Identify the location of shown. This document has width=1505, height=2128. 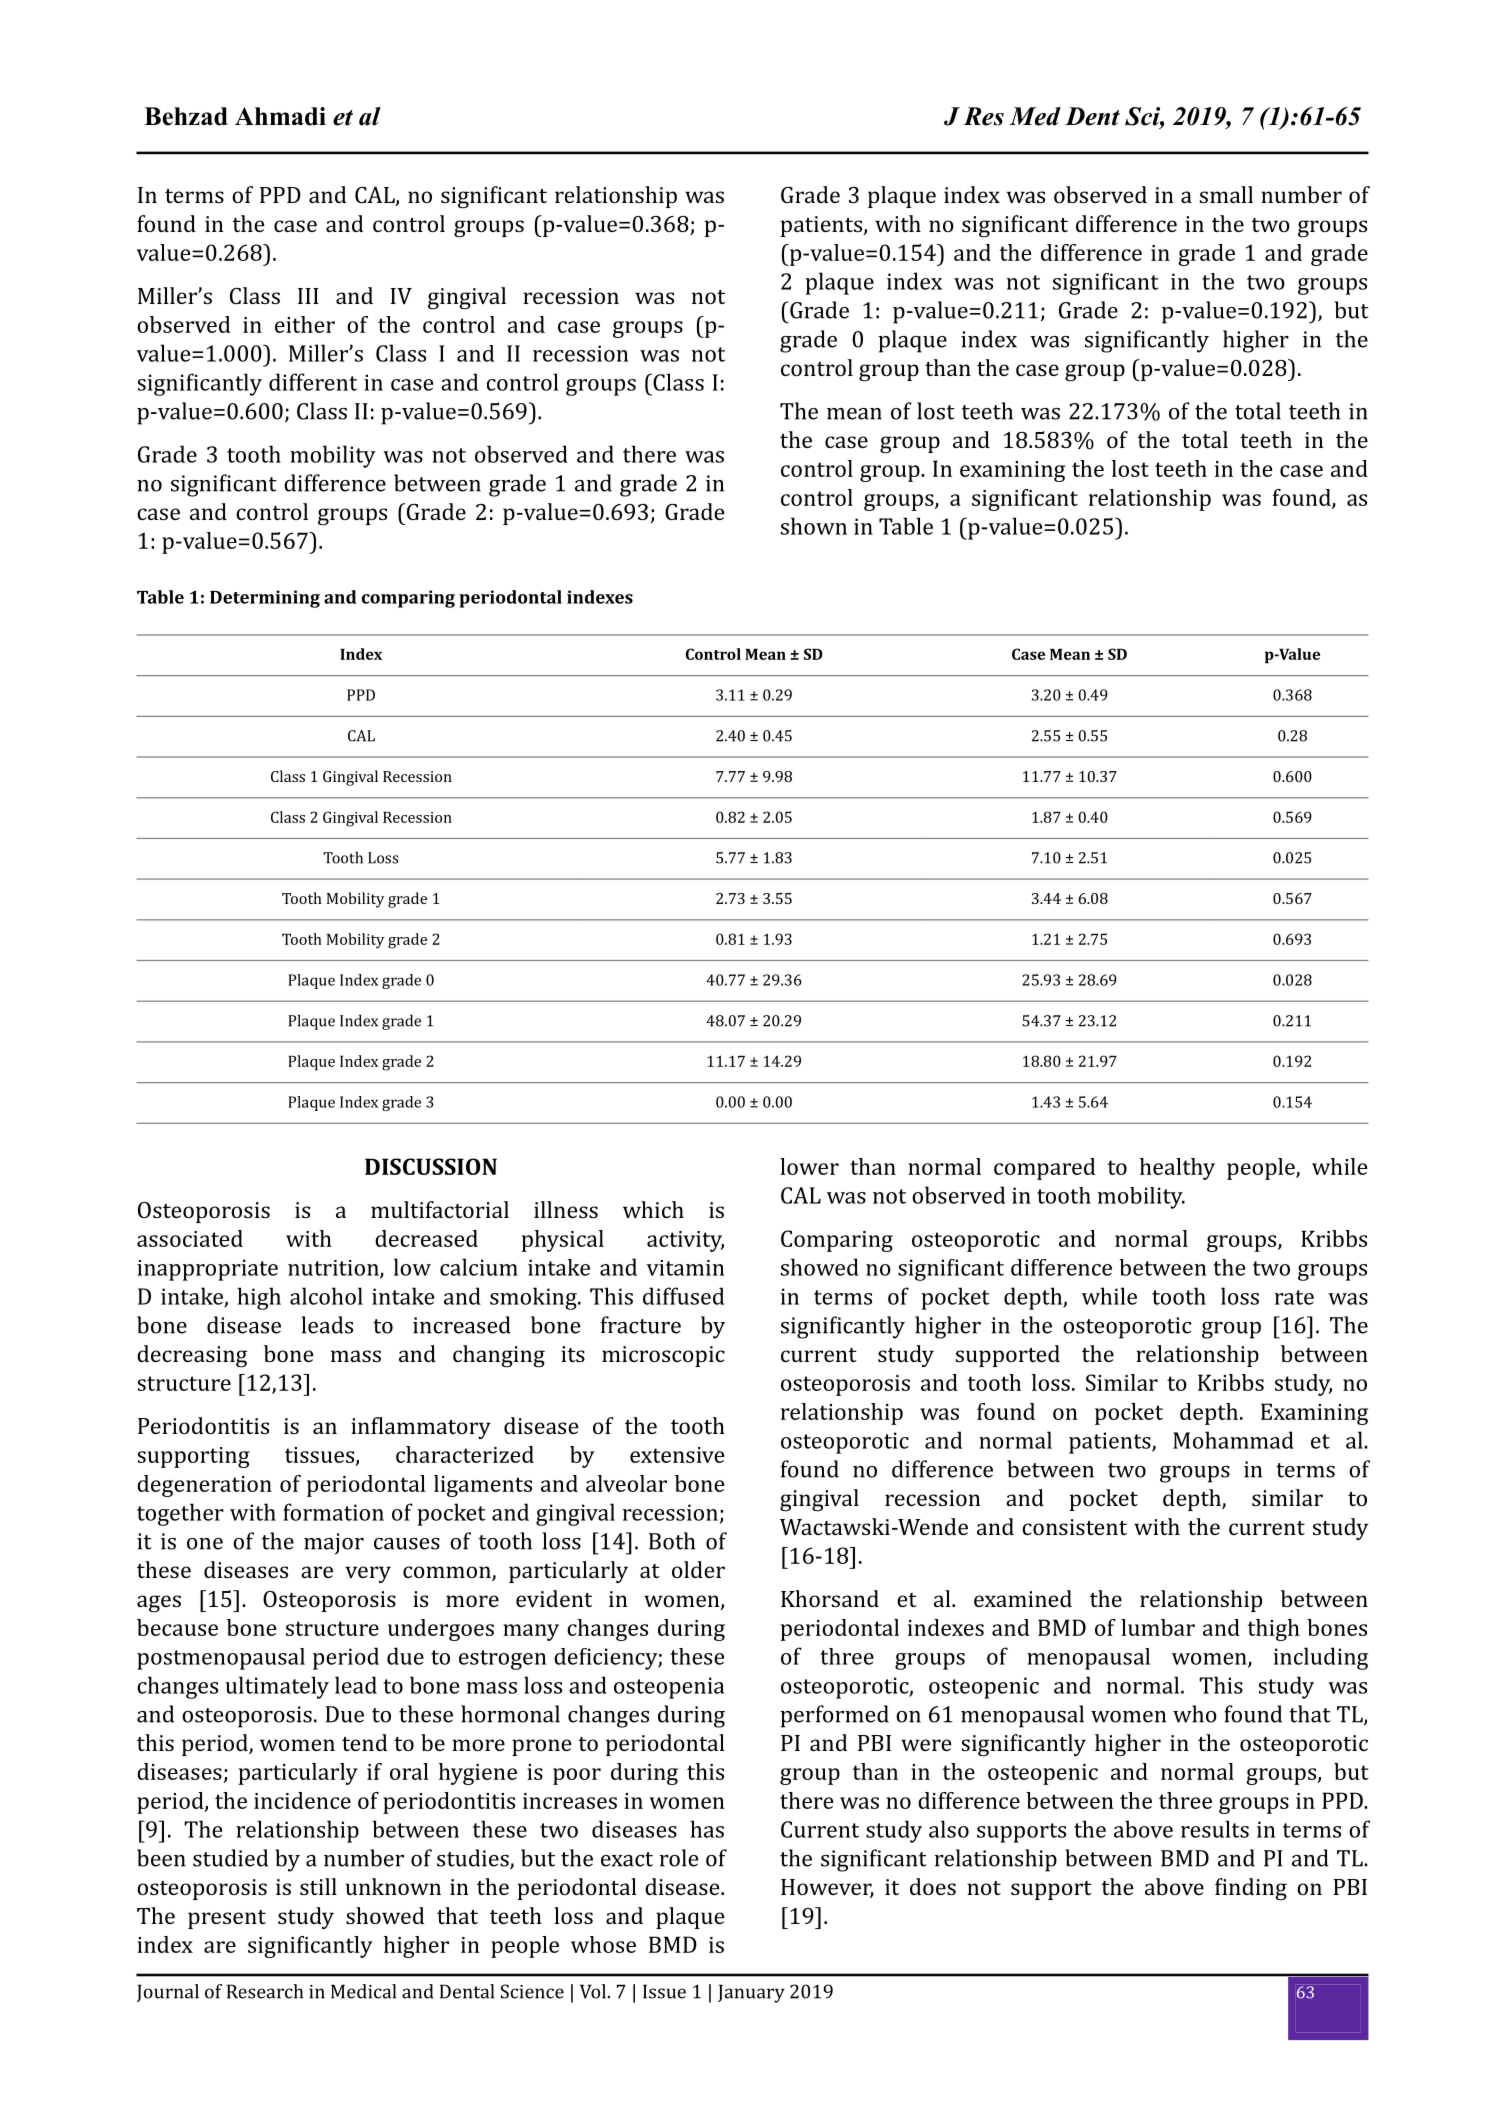
(814, 526).
